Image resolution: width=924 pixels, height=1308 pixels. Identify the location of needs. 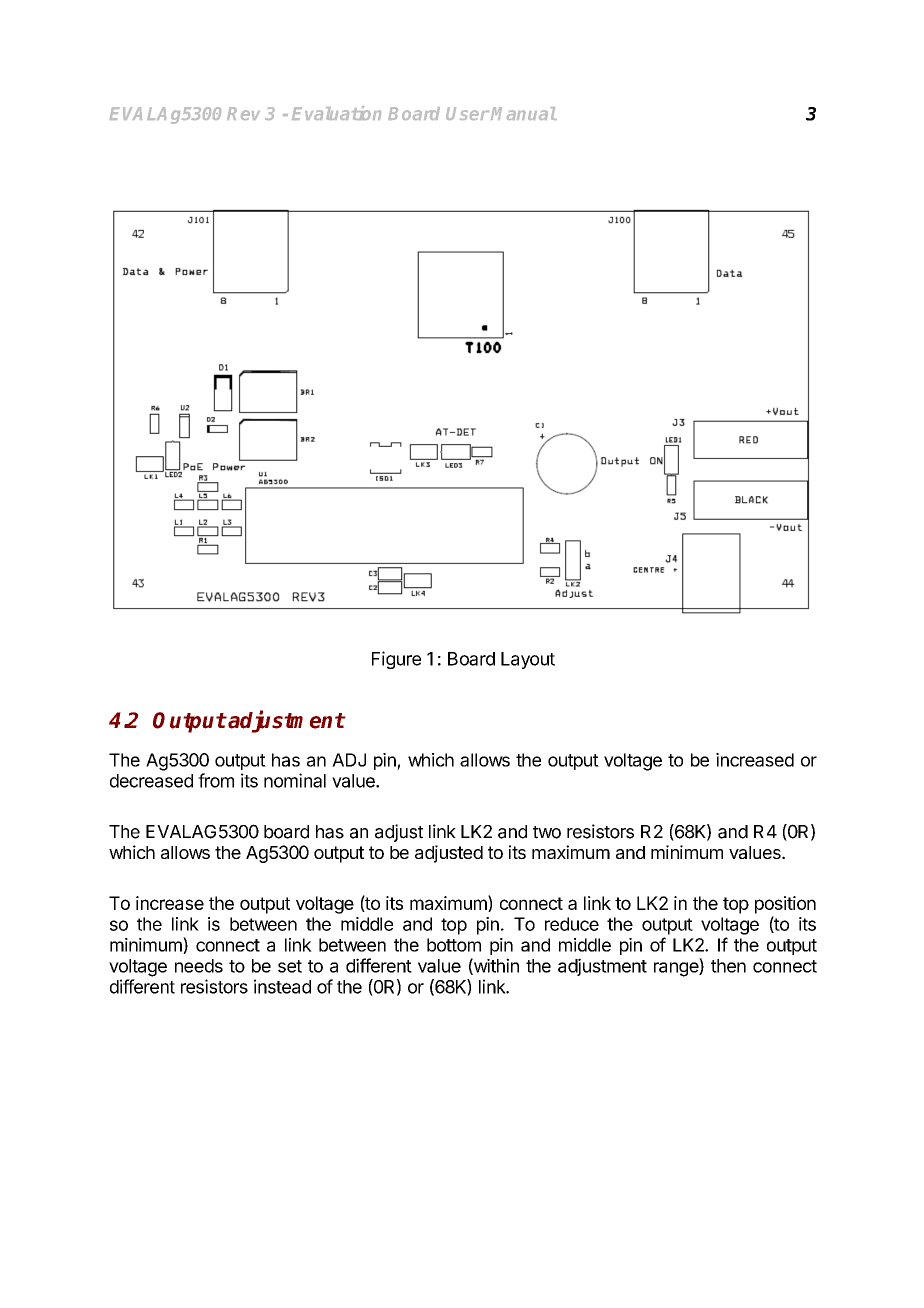
(199, 966).
